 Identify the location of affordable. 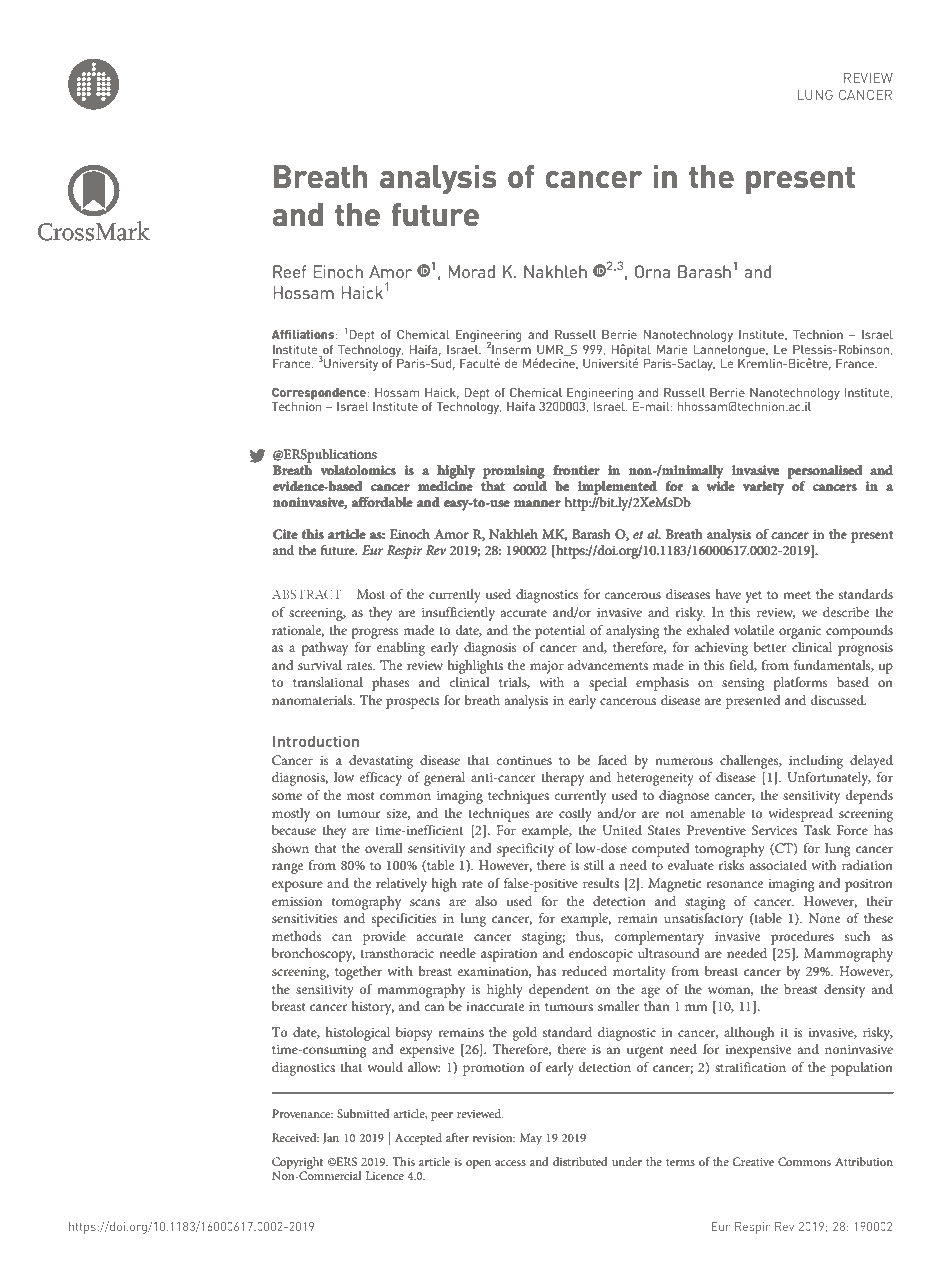
(382, 502).
